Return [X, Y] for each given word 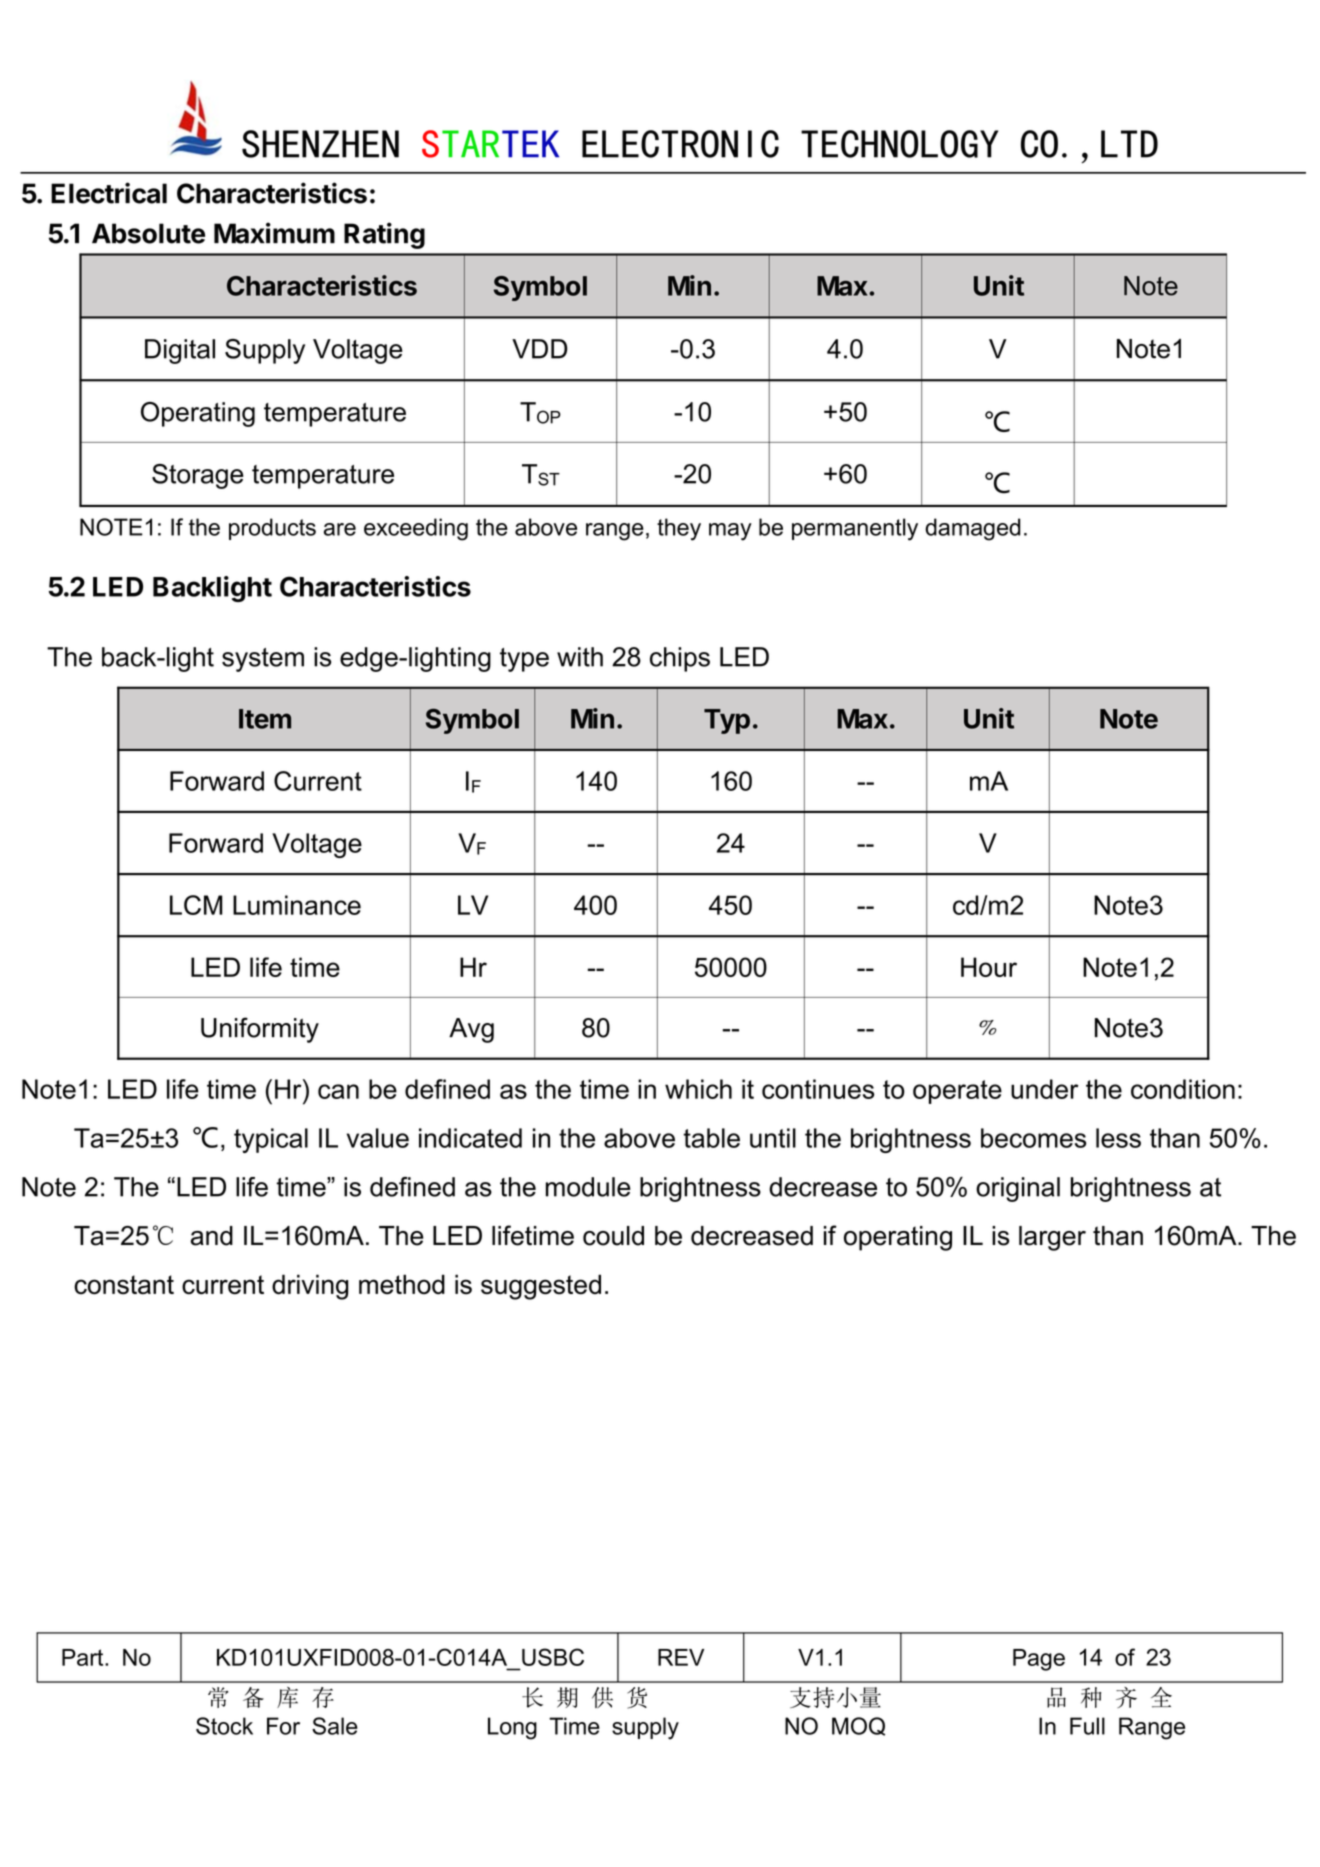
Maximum [274, 233]
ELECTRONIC [680, 144]
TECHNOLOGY [899, 144]
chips [680, 659]
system [263, 660]
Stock [224, 1726]
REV [681, 1657]
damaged [972, 529]
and [212, 1236]
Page [1039, 1660]
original [1018, 1189]
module [588, 1187]
